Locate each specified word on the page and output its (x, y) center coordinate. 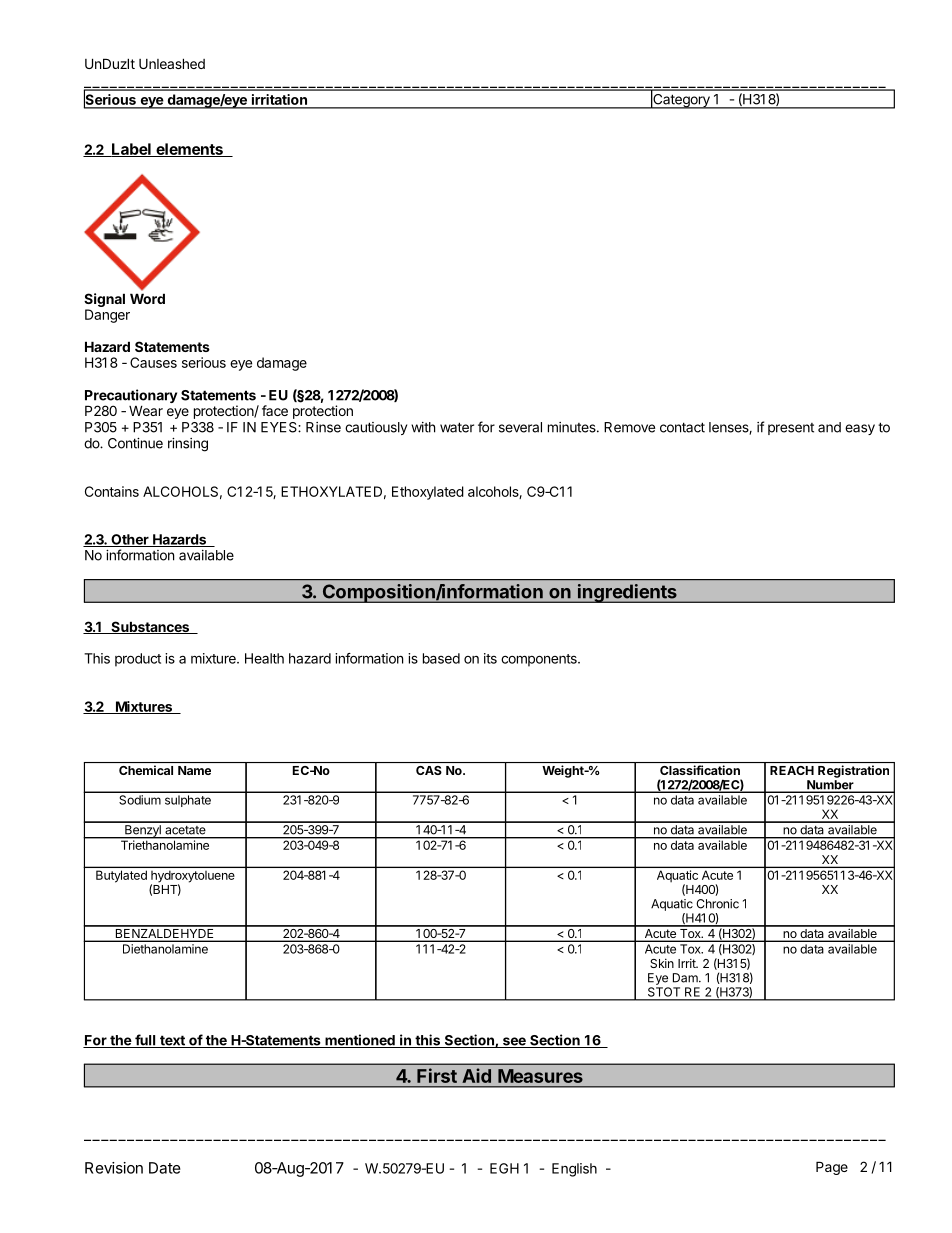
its (490, 658)
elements (189, 150)
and (829, 427)
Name (194, 770)
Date (165, 1168)
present (791, 429)
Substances (150, 627)
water (457, 427)
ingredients (627, 593)
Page (832, 1168)
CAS (429, 770)
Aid (477, 1075)
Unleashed (172, 63)
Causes (153, 362)
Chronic (717, 904)
